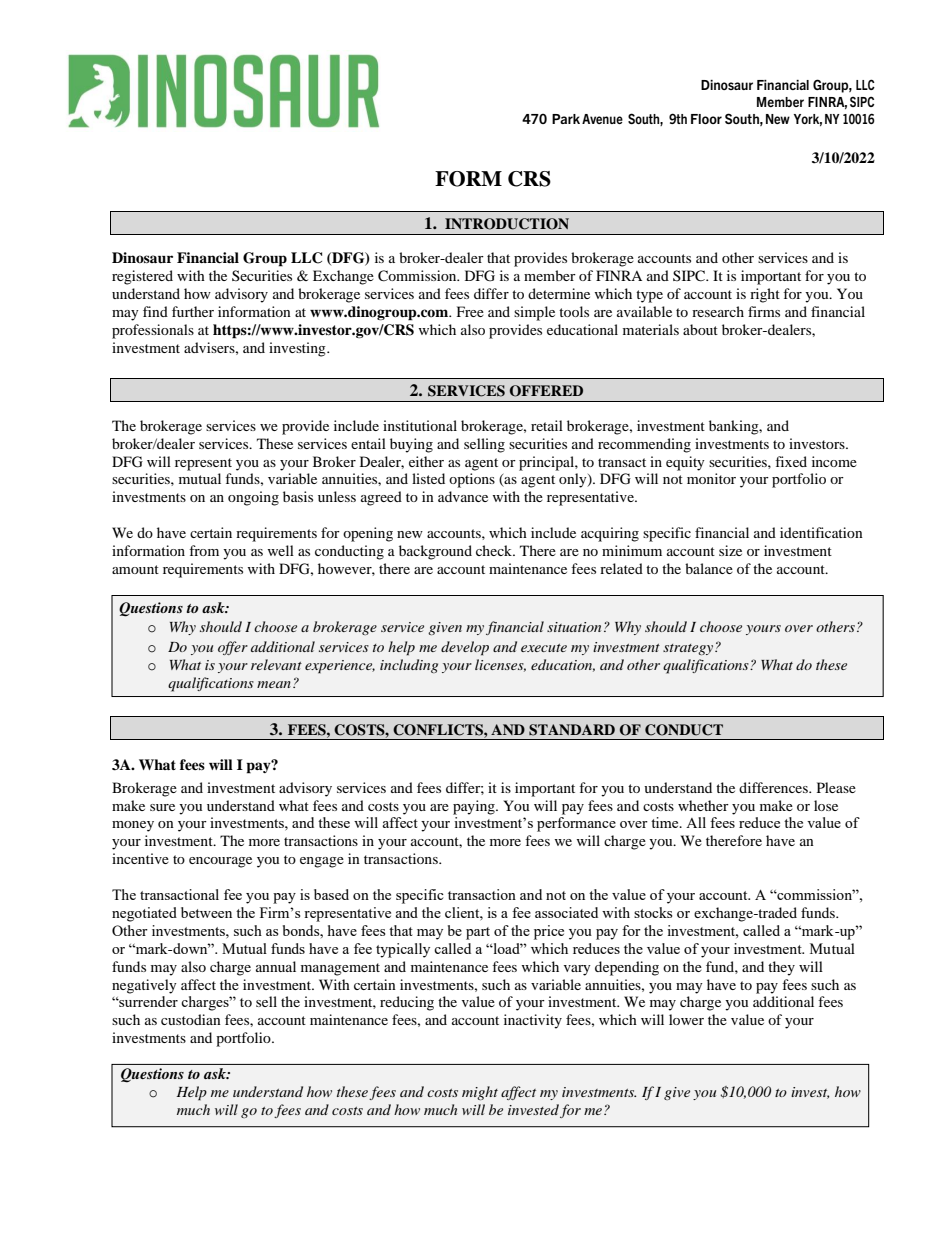 This screenshot has width=952, height=1233. Describe the element at coordinates (220, 862) in the screenshot. I see `encourage` at that location.
